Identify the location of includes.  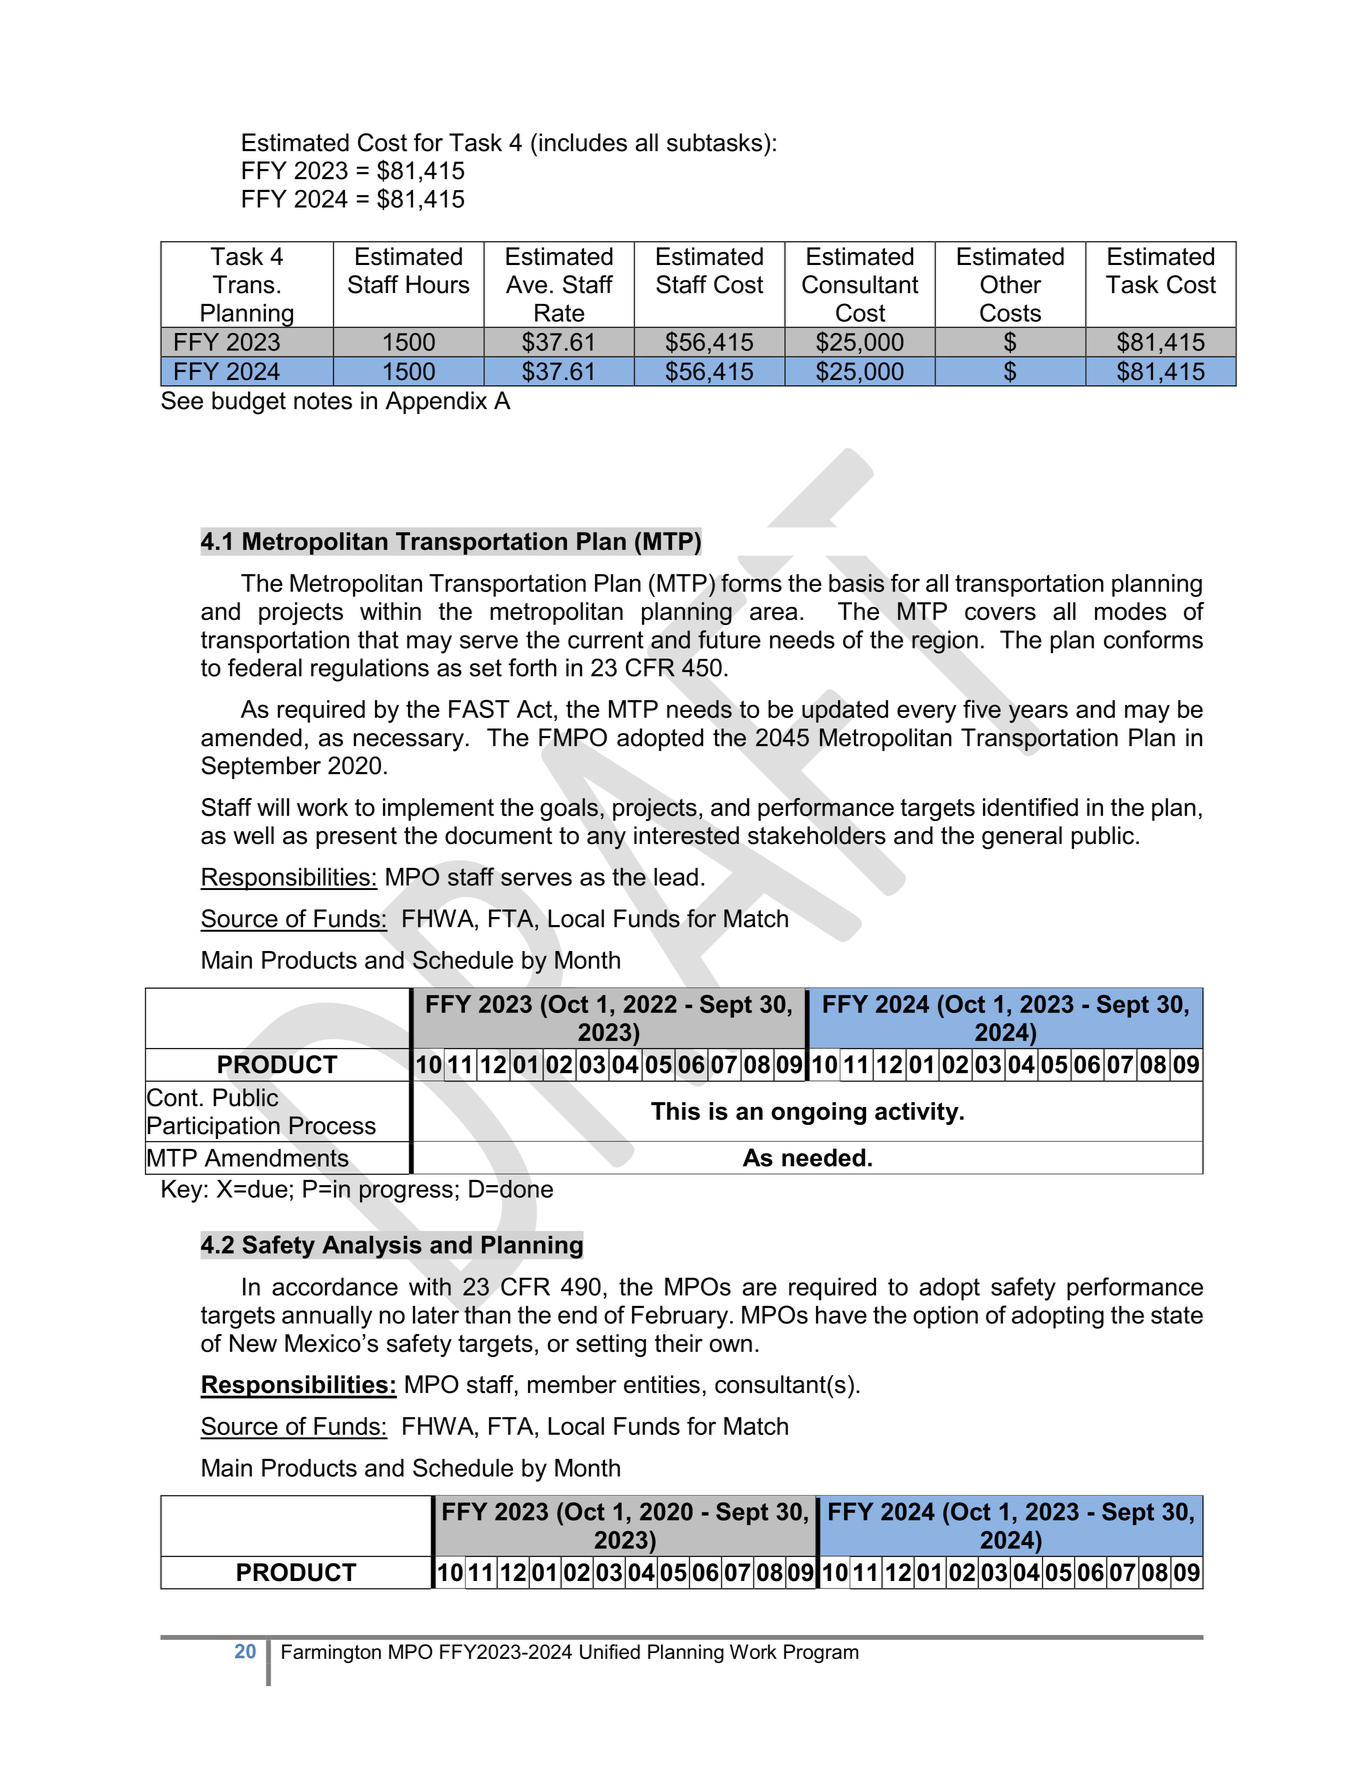
(583, 142).
